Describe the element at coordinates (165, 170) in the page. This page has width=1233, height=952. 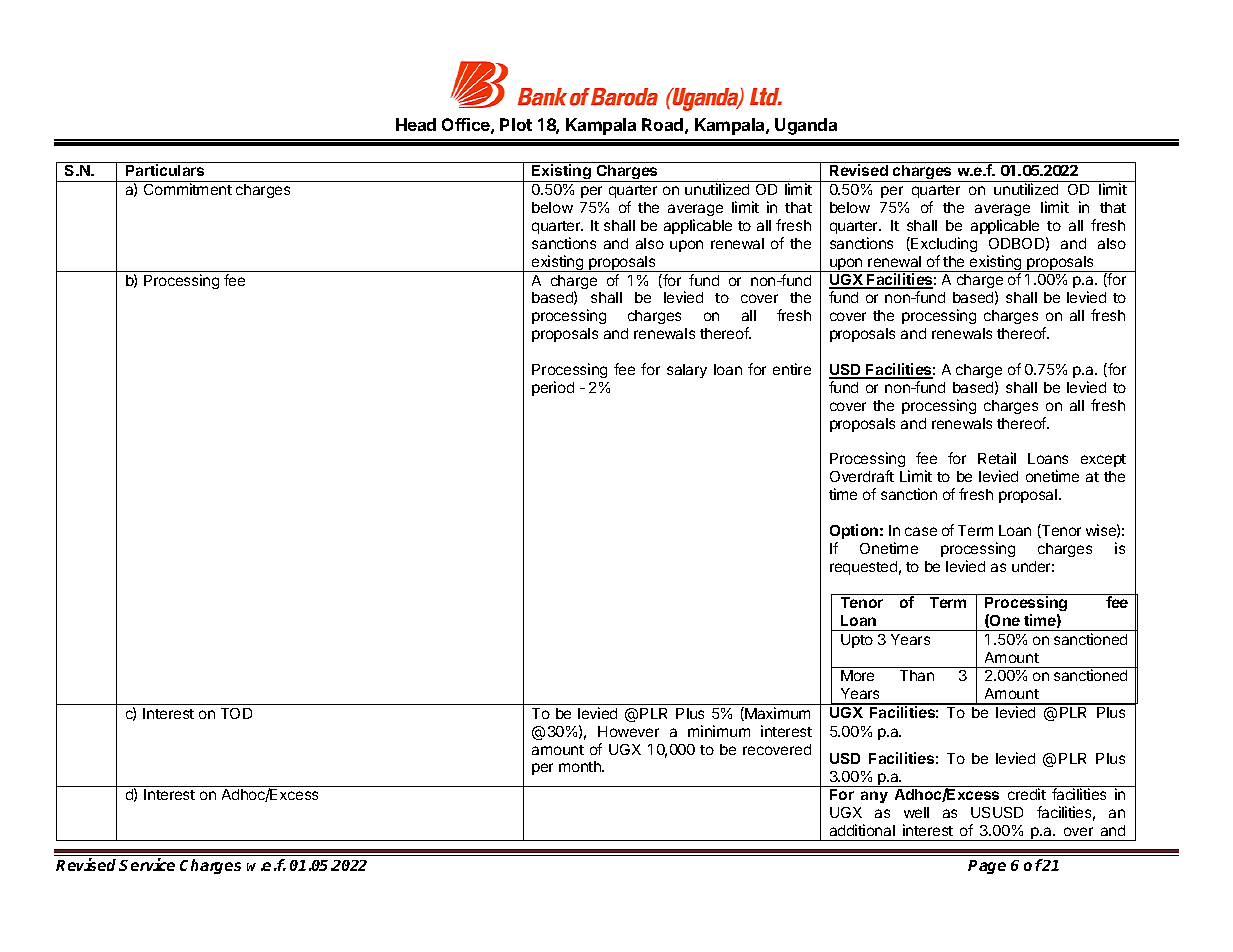
I see `Particulars` at that location.
